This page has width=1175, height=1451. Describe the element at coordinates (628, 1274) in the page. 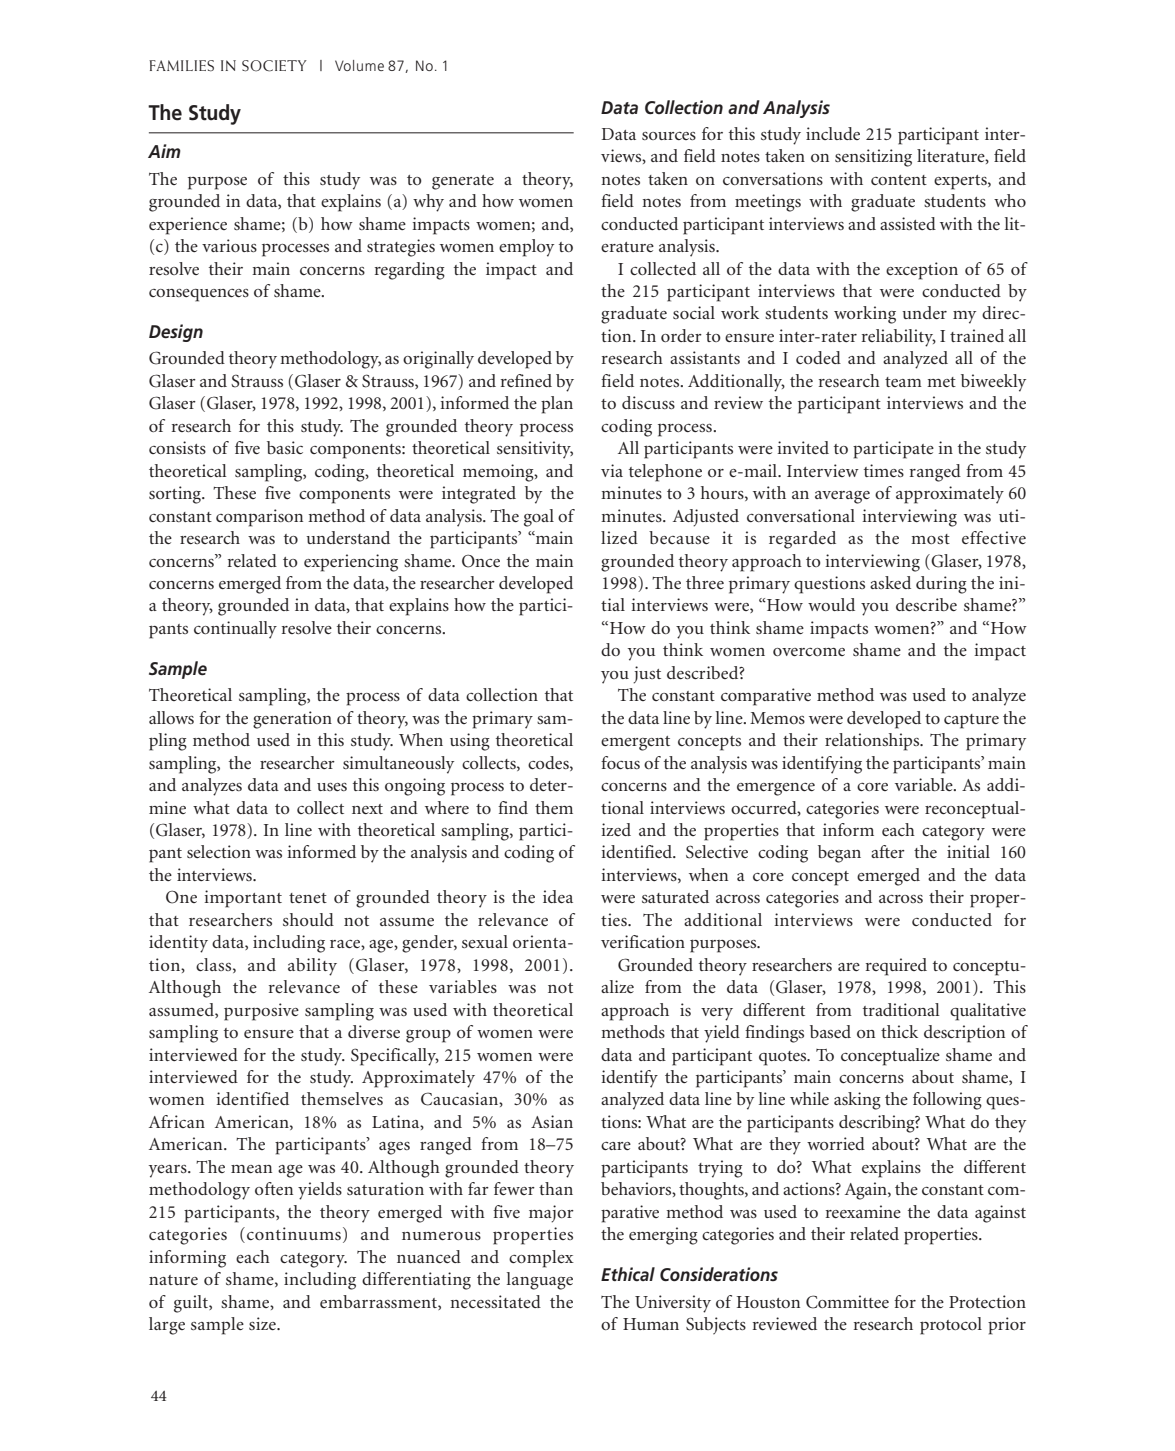

I see `Ethical` at that location.
